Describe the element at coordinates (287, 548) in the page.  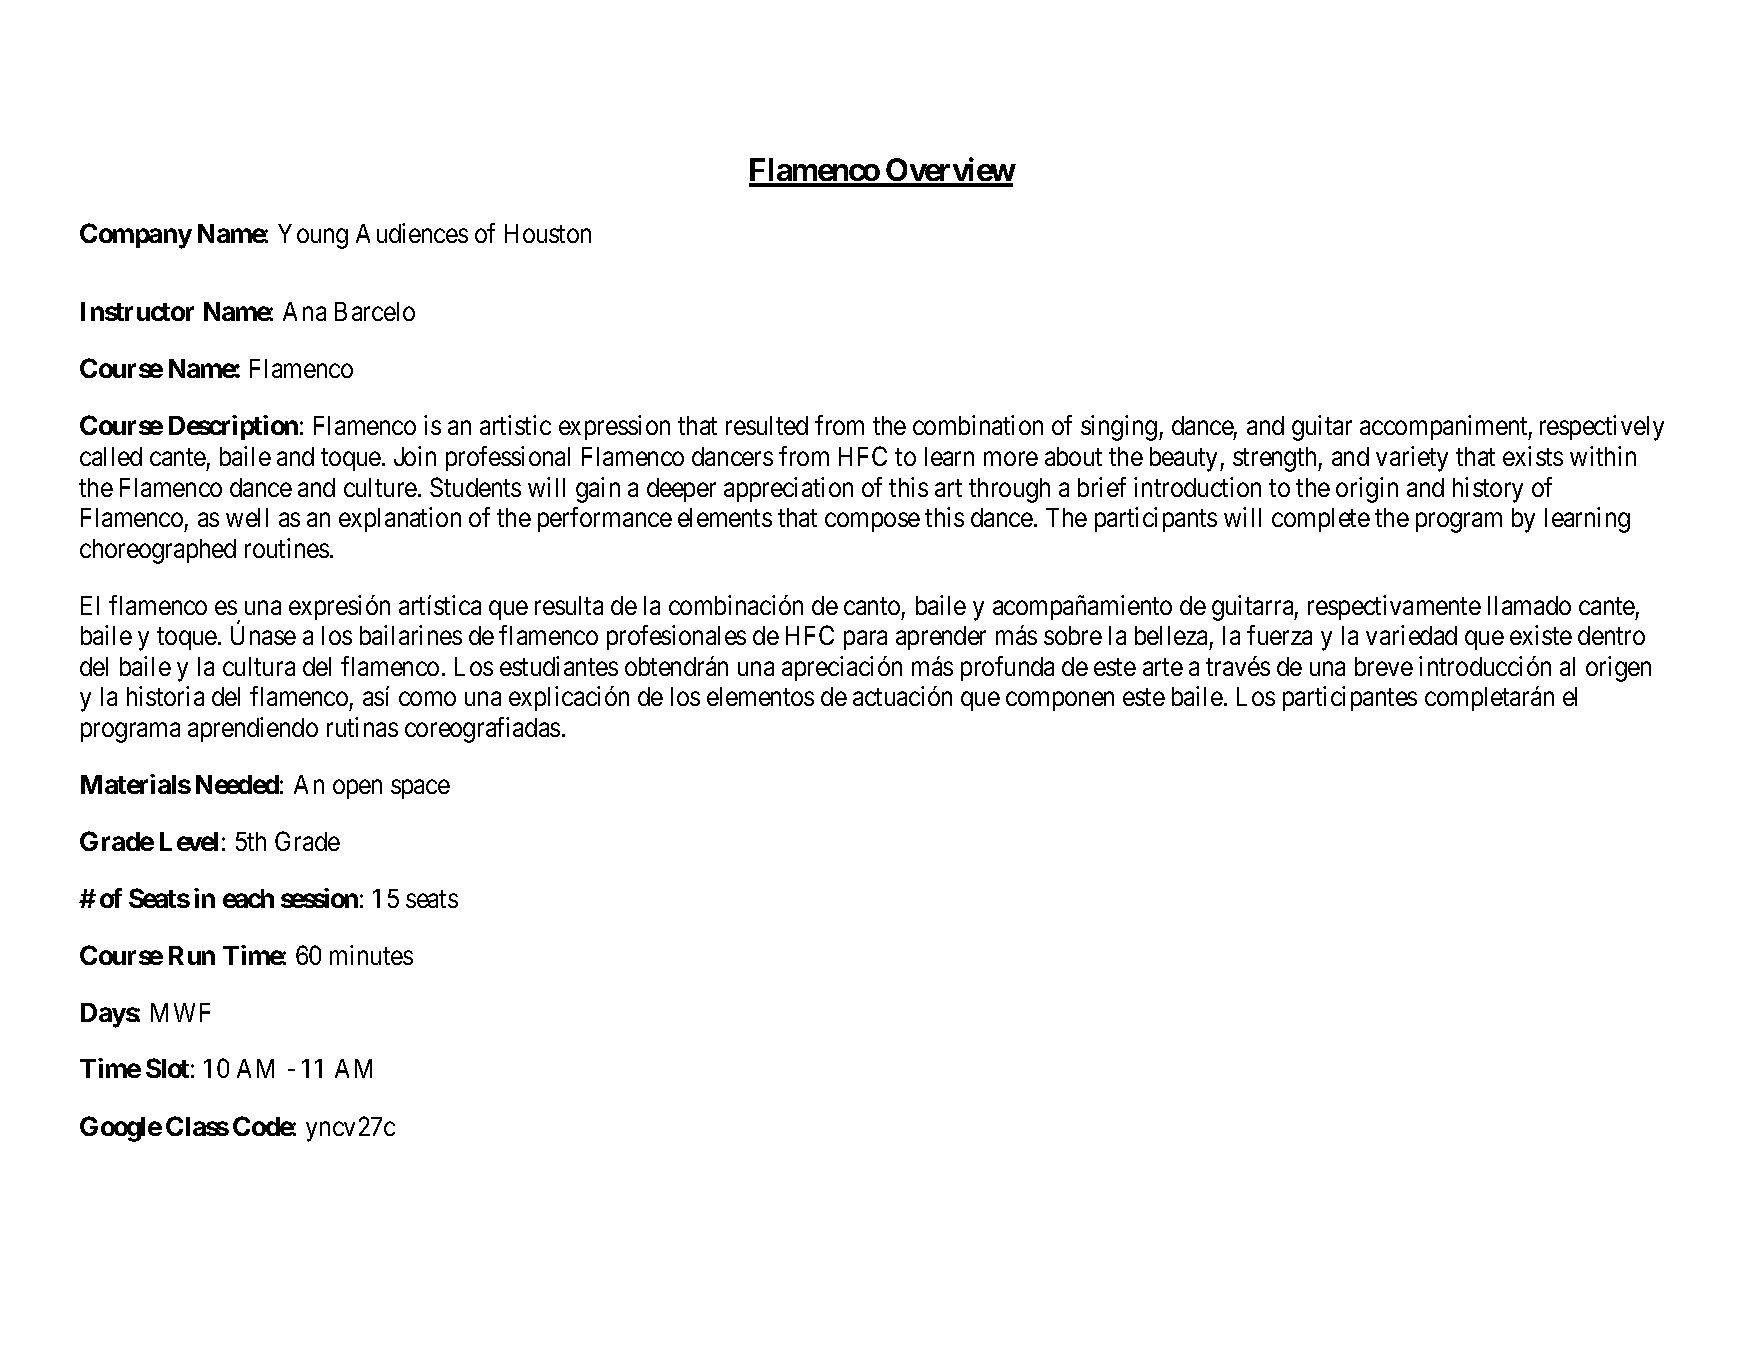
I see `routines` at that location.
